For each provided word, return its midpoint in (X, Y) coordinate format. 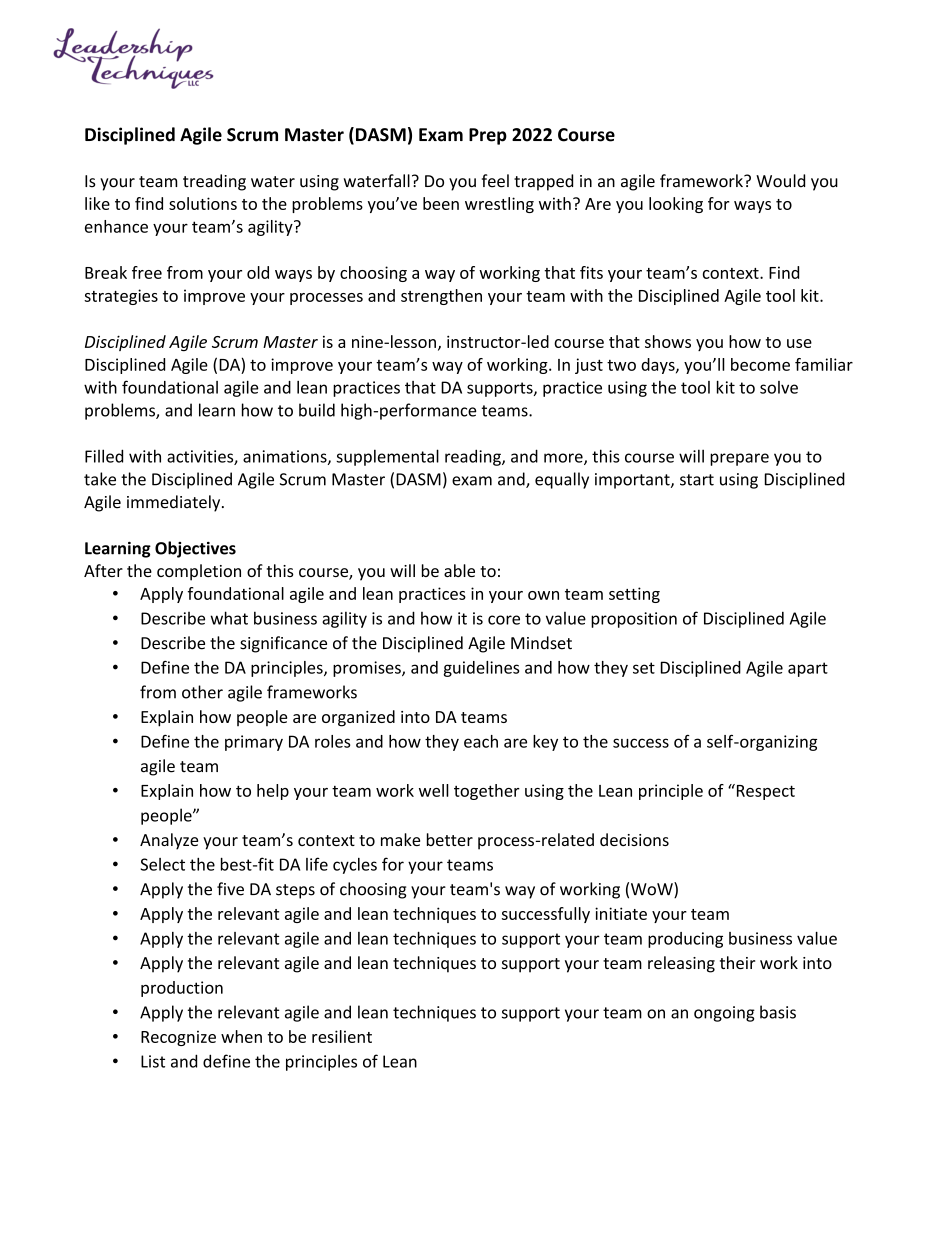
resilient (342, 1036)
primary (254, 743)
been (441, 203)
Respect (764, 792)
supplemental (387, 457)
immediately (175, 503)
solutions (203, 203)
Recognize (178, 1038)
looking (676, 205)
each (481, 741)
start (697, 480)
